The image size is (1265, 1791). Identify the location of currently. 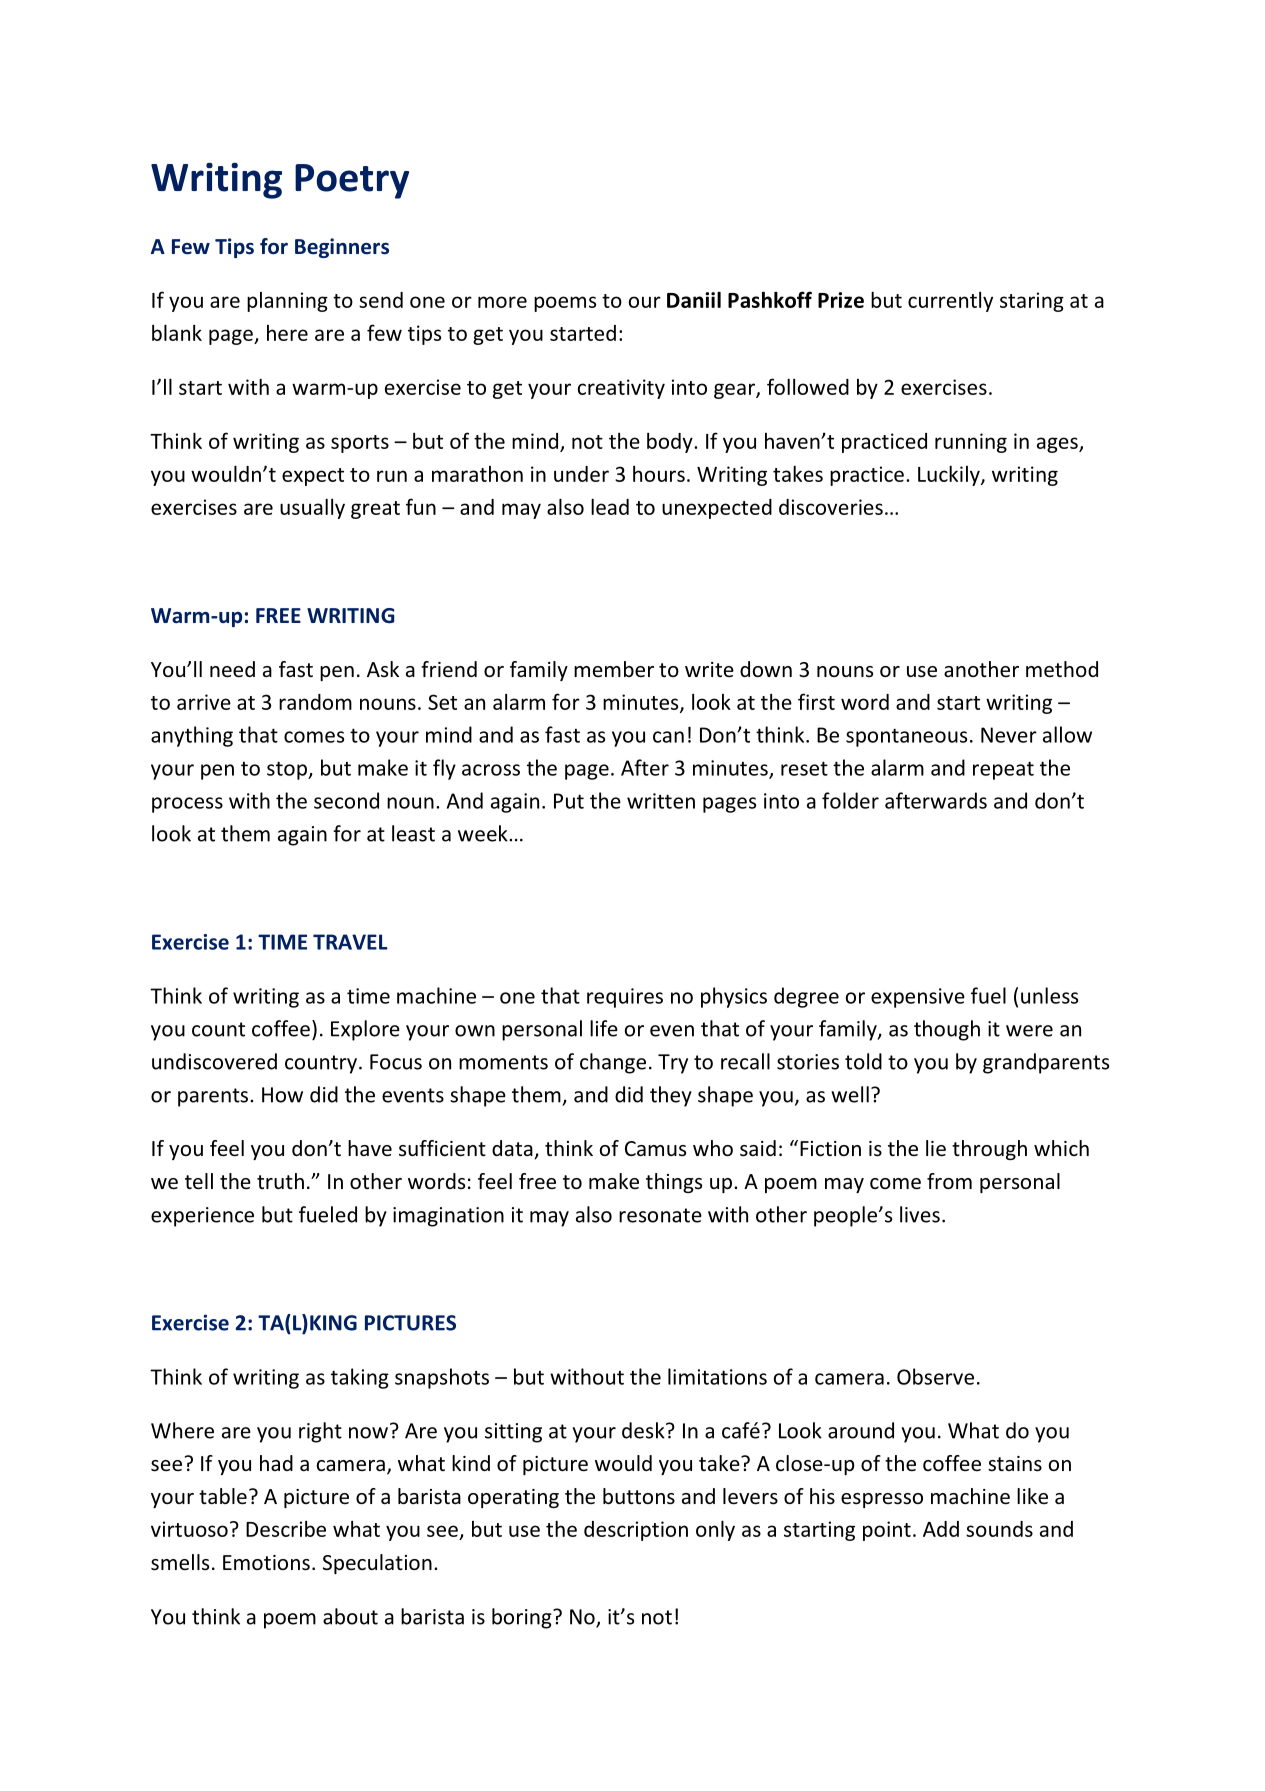
(950, 302).
